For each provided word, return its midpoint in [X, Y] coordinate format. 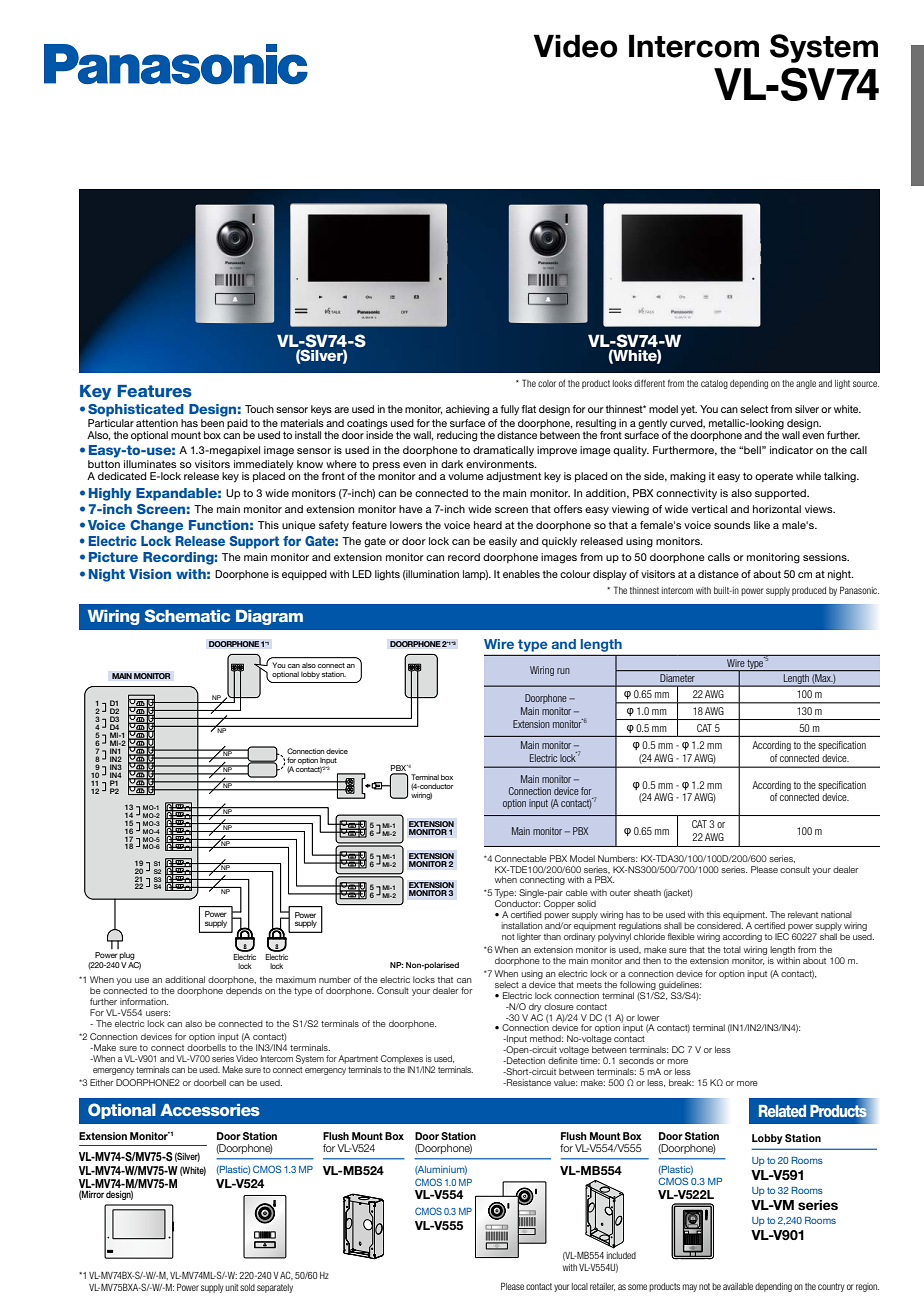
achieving [467, 410]
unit [232, 1287]
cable [577, 892]
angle [806, 384]
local [580, 1286]
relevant [803, 914]
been [212, 423]
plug [127, 956]
